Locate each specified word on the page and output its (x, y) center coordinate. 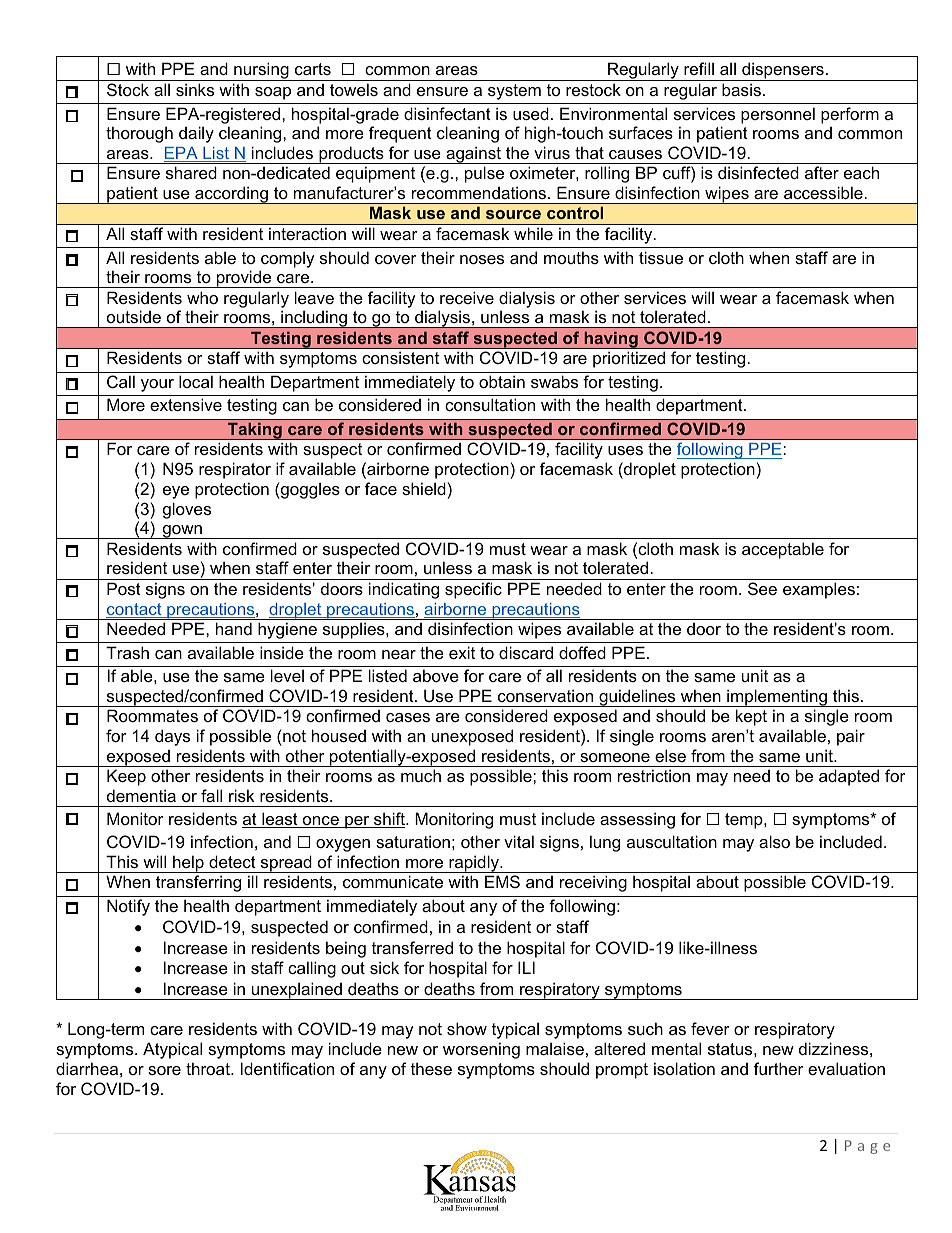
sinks (195, 89)
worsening (481, 1050)
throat (209, 1068)
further (779, 1068)
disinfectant (447, 113)
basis (741, 89)
